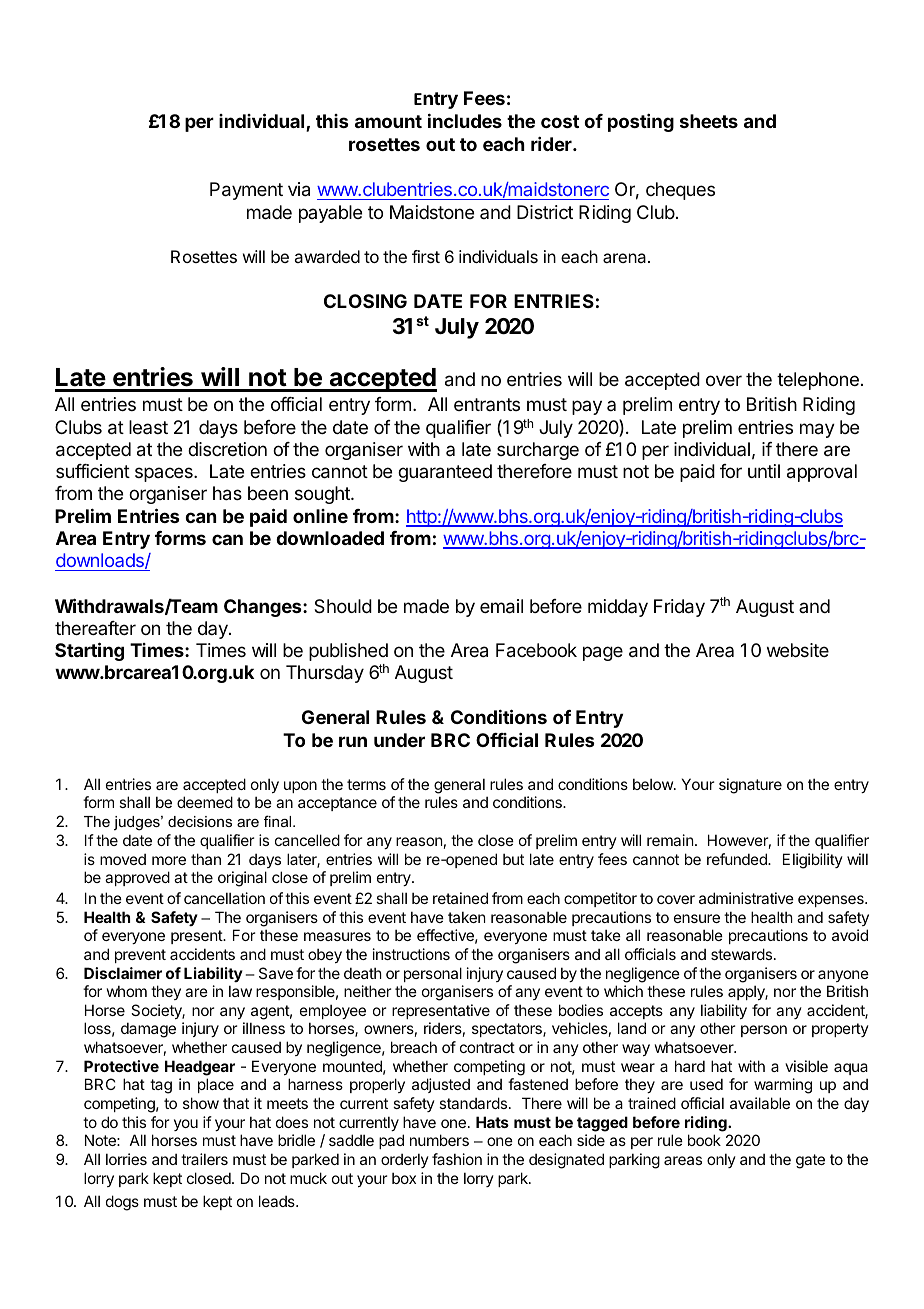  I want to click on fashion, so click(457, 1159).
